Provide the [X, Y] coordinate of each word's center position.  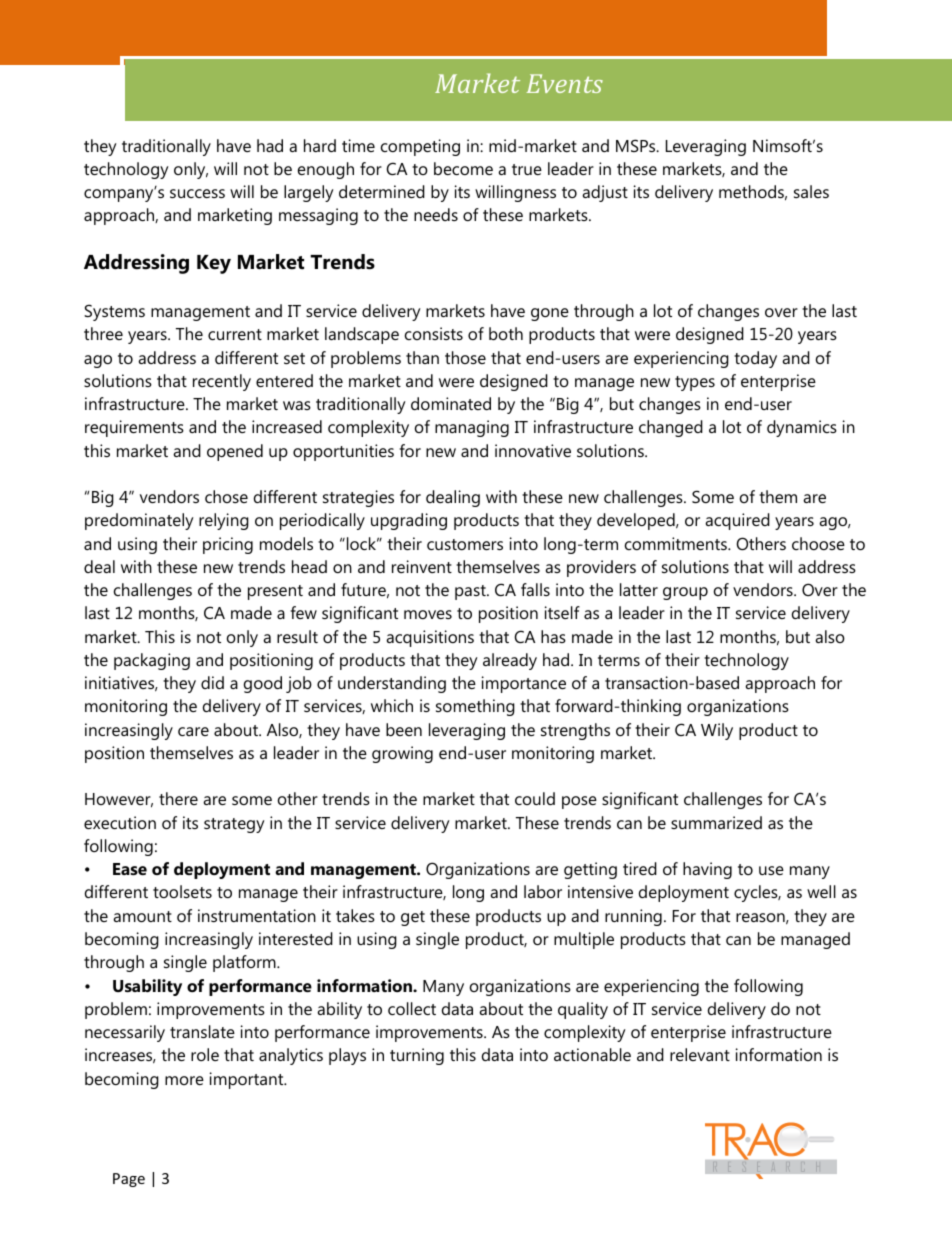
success [197, 193]
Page [129, 1180]
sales [811, 191]
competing [420, 147]
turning [417, 1056]
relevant [700, 1054]
